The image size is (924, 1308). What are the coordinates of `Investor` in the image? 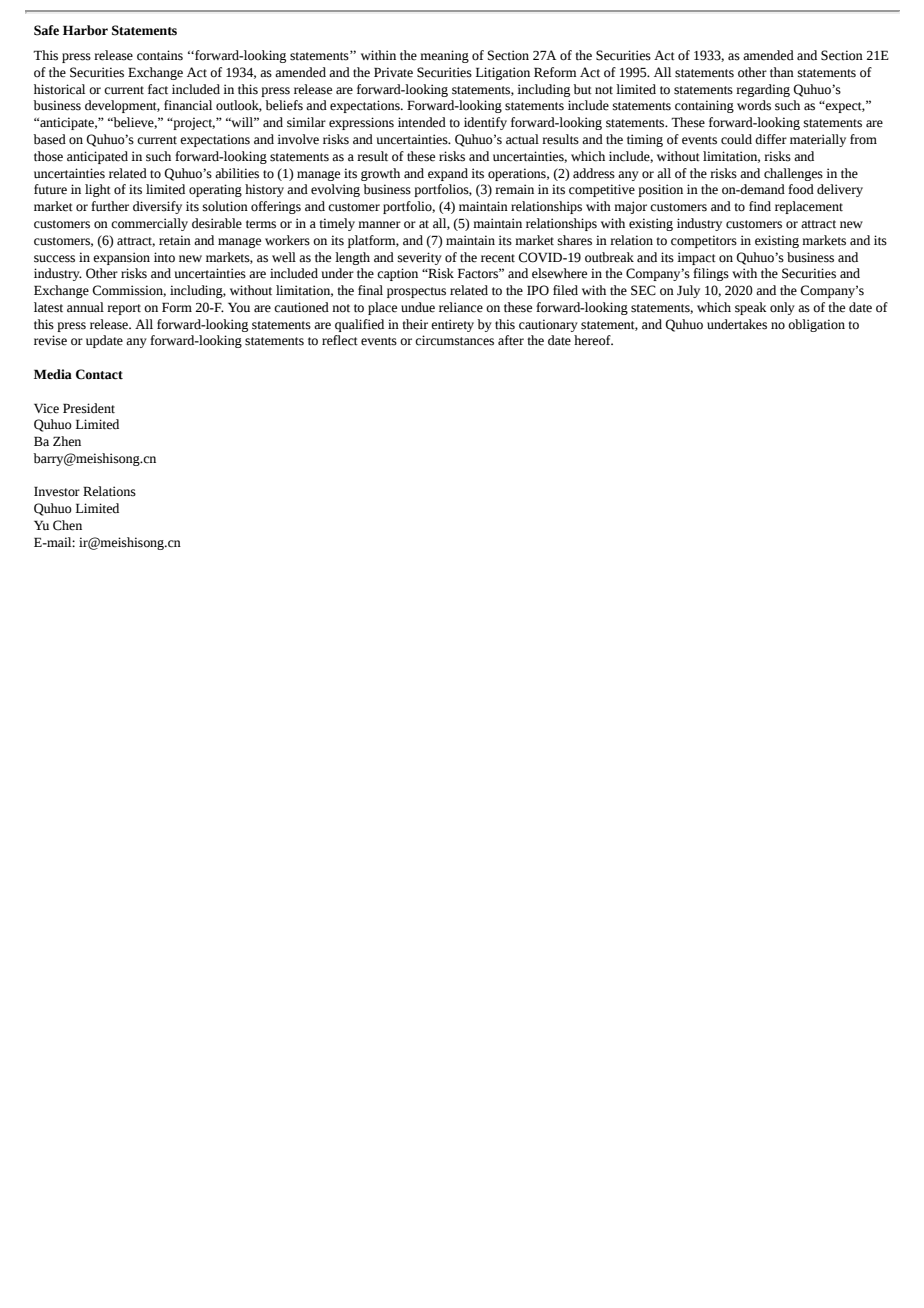 It's located at (57, 491).
